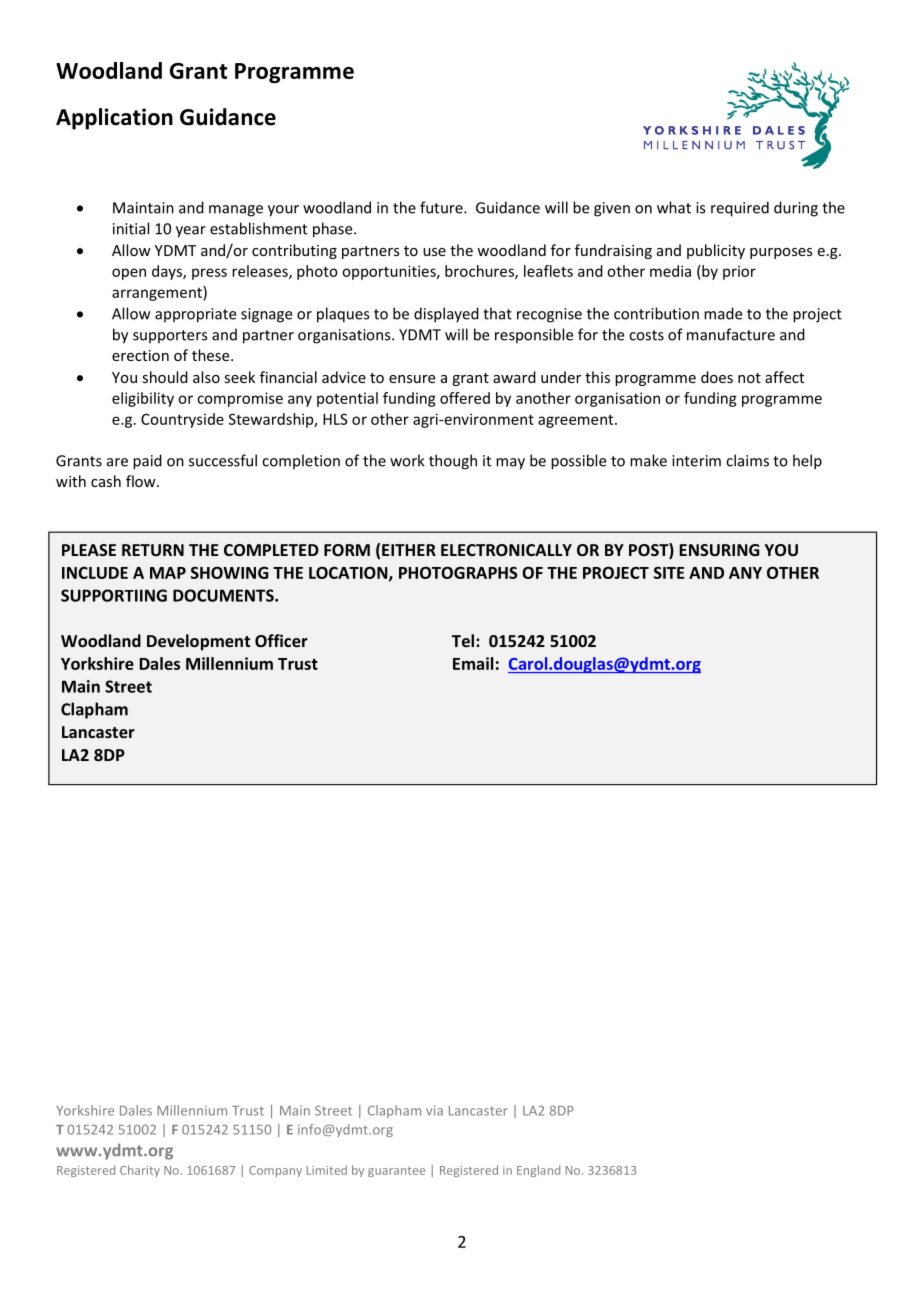  Describe the element at coordinates (719, 550) in the image. I see `ENSURING` at that location.
